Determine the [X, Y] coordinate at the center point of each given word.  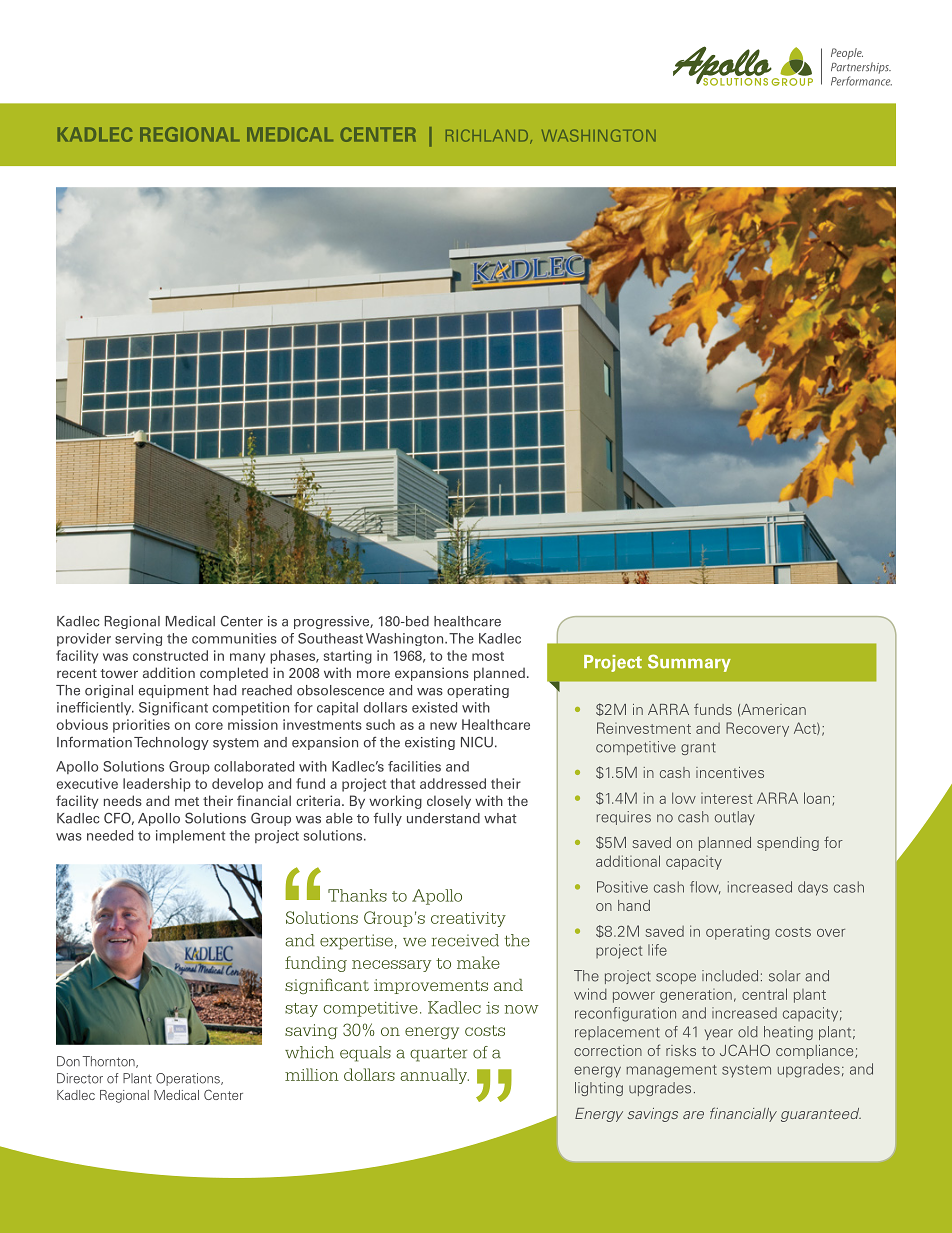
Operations [189, 1079]
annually [434, 1076]
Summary [689, 663]
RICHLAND [488, 136]
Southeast [330, 638]
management [671, 1071]
